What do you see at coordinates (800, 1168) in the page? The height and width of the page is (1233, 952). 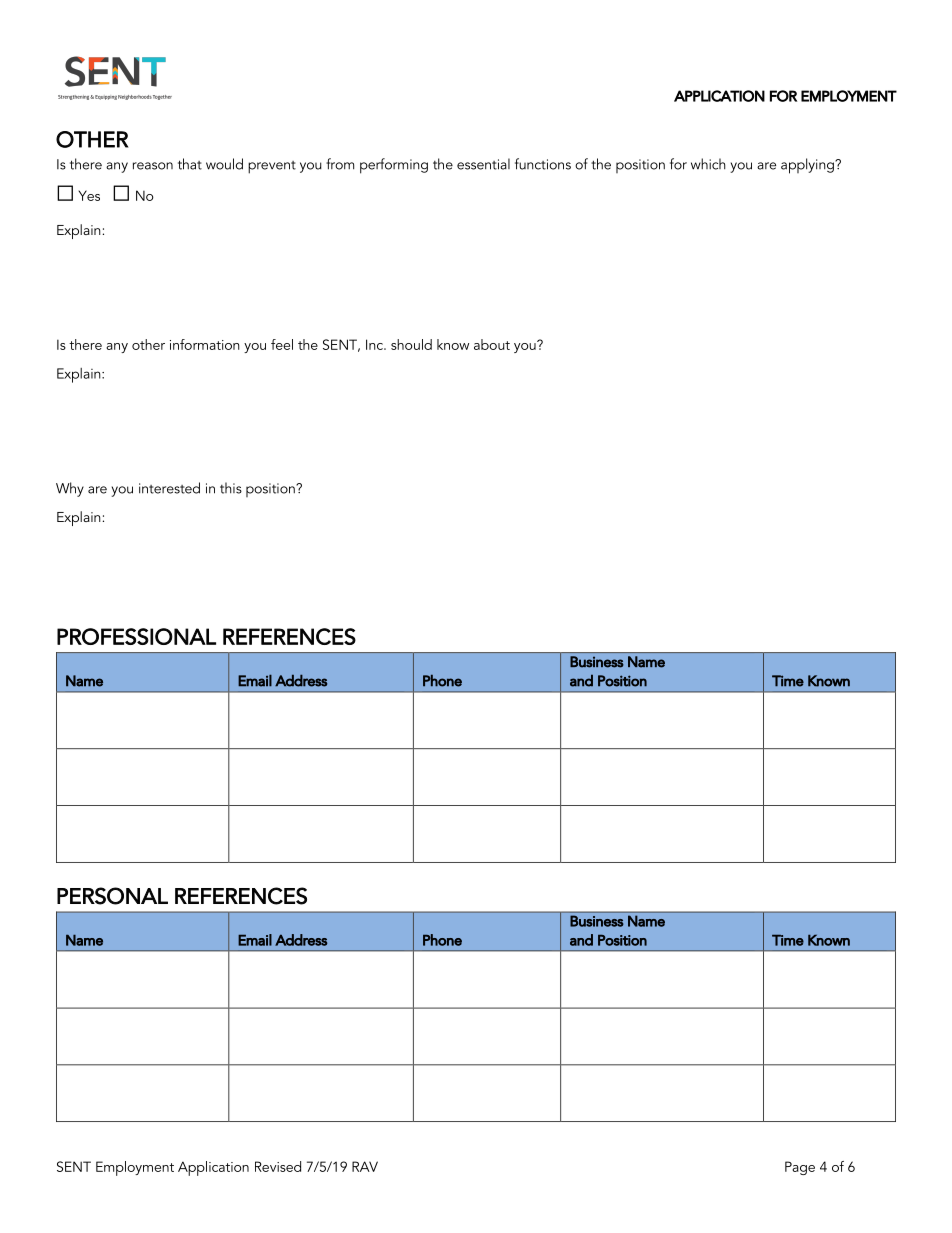 I see `Page` at bounding box center [800, 1168].
